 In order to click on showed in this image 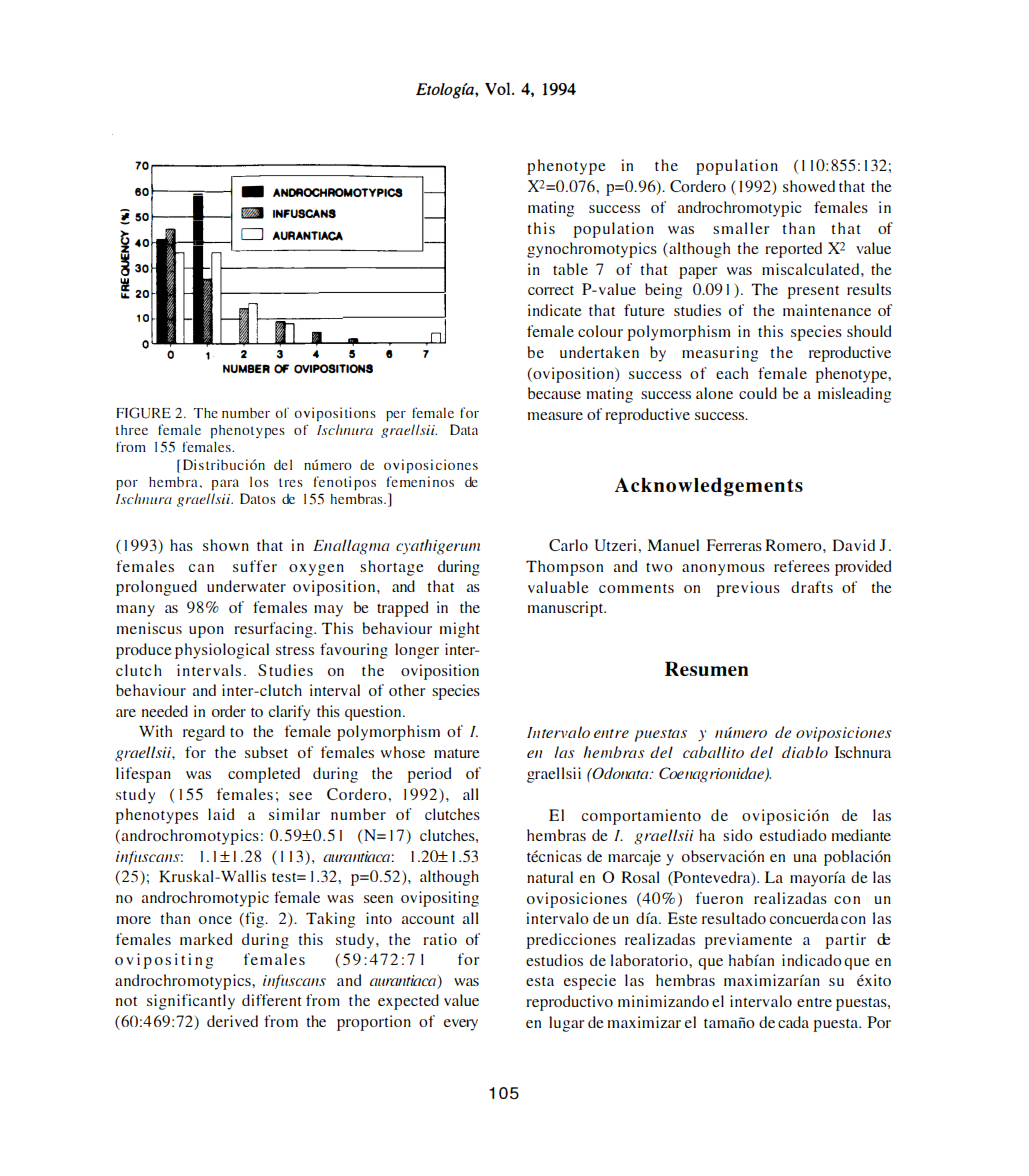, I will do `click(809, 186)`.
